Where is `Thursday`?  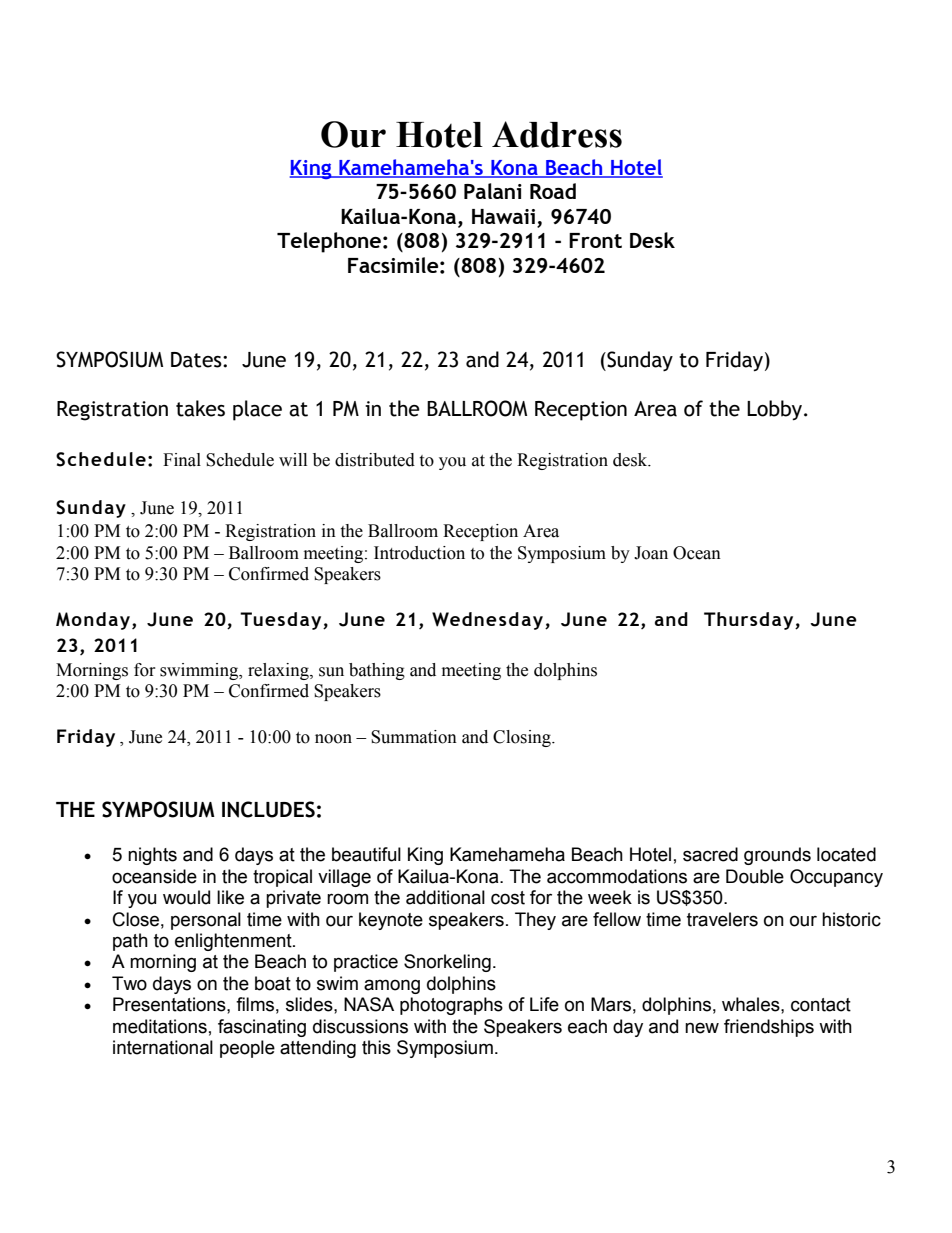 Thursday is located at coordinates (750, 621).
